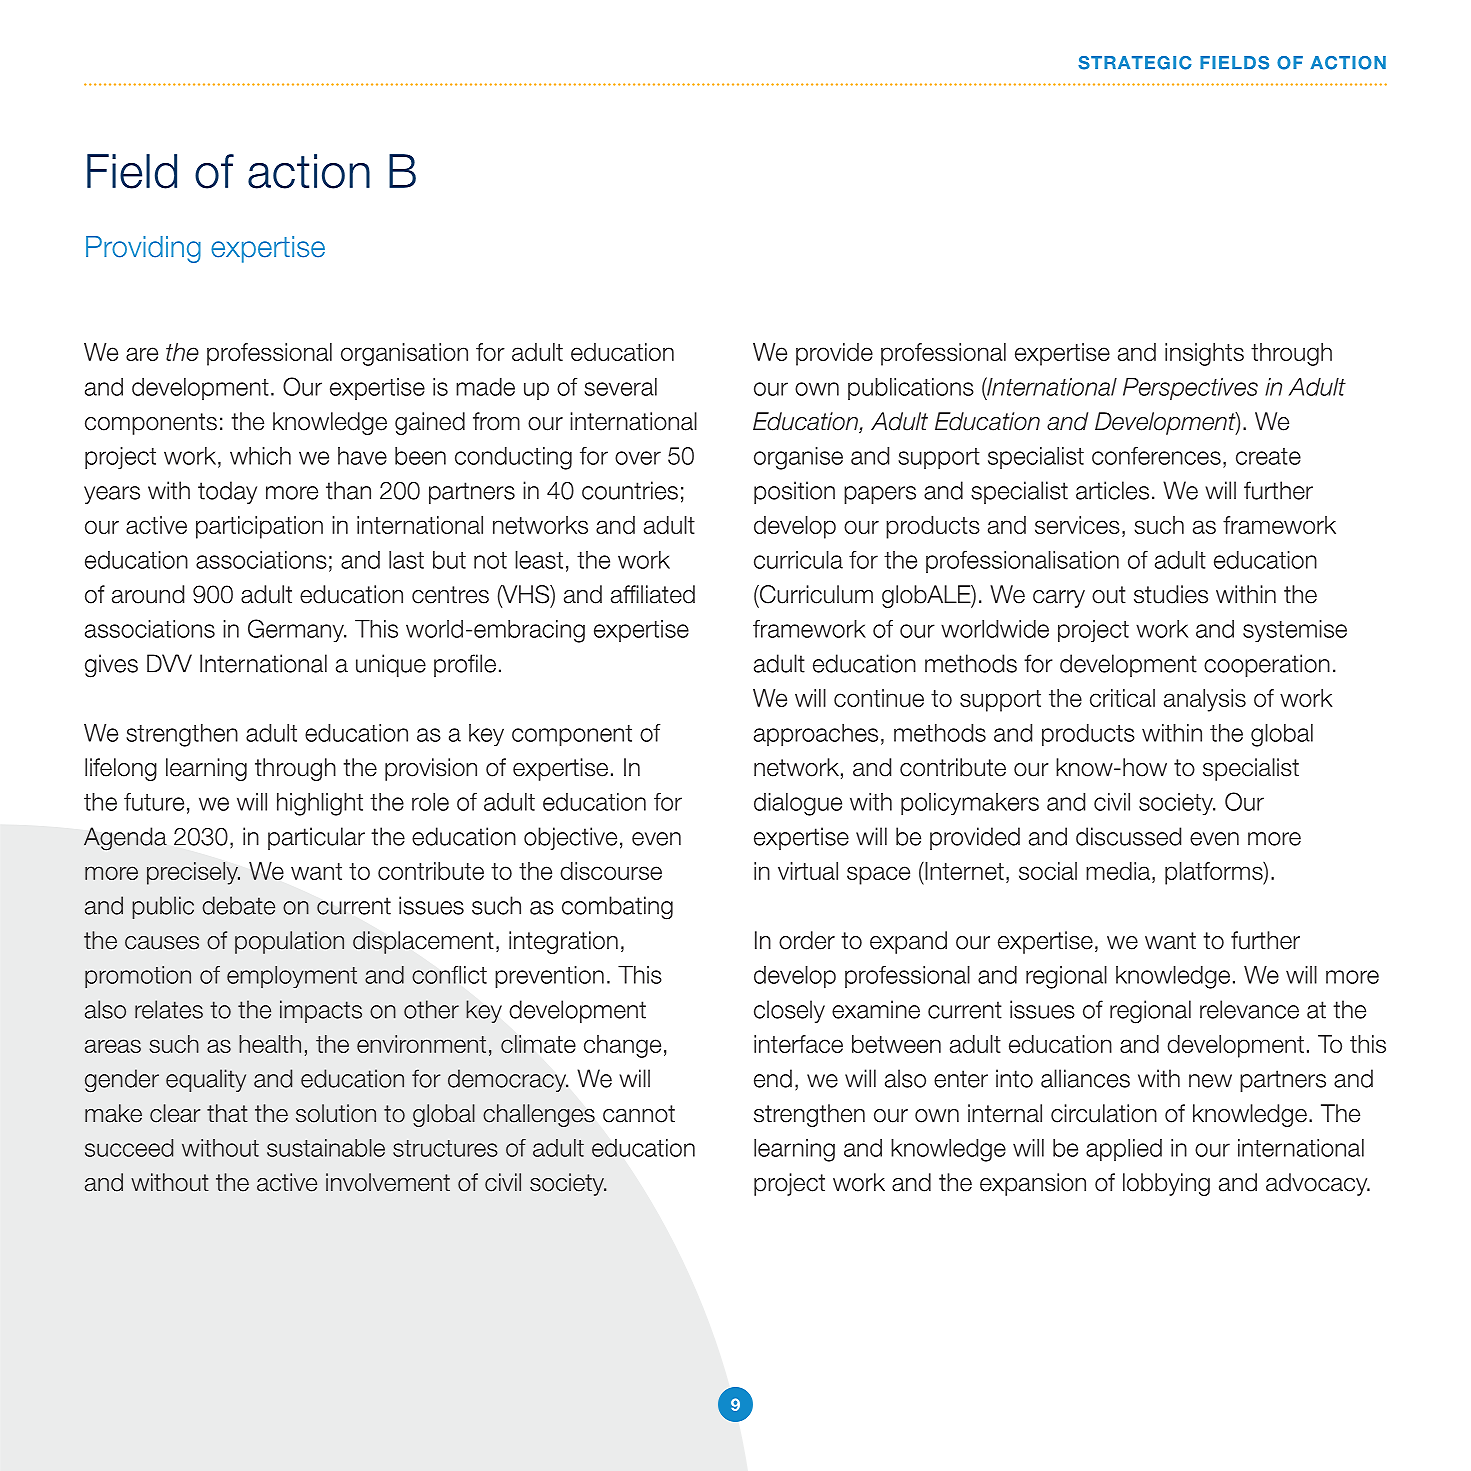 Image resolution: width=1471 pixels, height=1471 pixels. What do you see at coordinates (653, 594) in the page?
I see `affiliated` at bounding box center [653, 594].
